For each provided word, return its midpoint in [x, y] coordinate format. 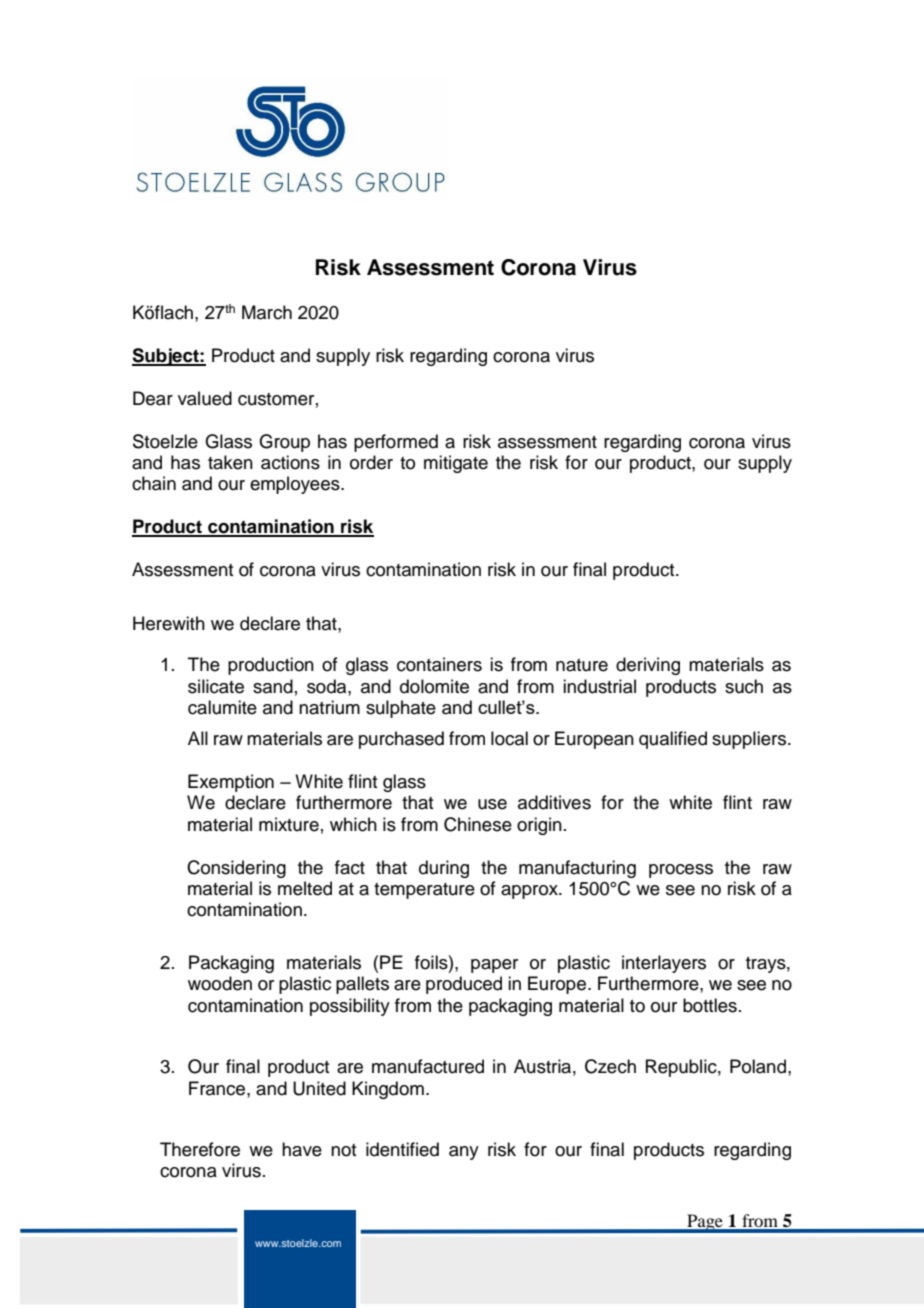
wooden [220, 983]
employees [296, 485]
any [464, 1153]
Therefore [200, 1149]
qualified [673, 740]
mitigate [456, 464]
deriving [648, 666]
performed [396, 443]
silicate [216, 686]
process [681, 871]
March [267, 312]
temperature [424, 891]
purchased [401, 740]
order [371, 462]
